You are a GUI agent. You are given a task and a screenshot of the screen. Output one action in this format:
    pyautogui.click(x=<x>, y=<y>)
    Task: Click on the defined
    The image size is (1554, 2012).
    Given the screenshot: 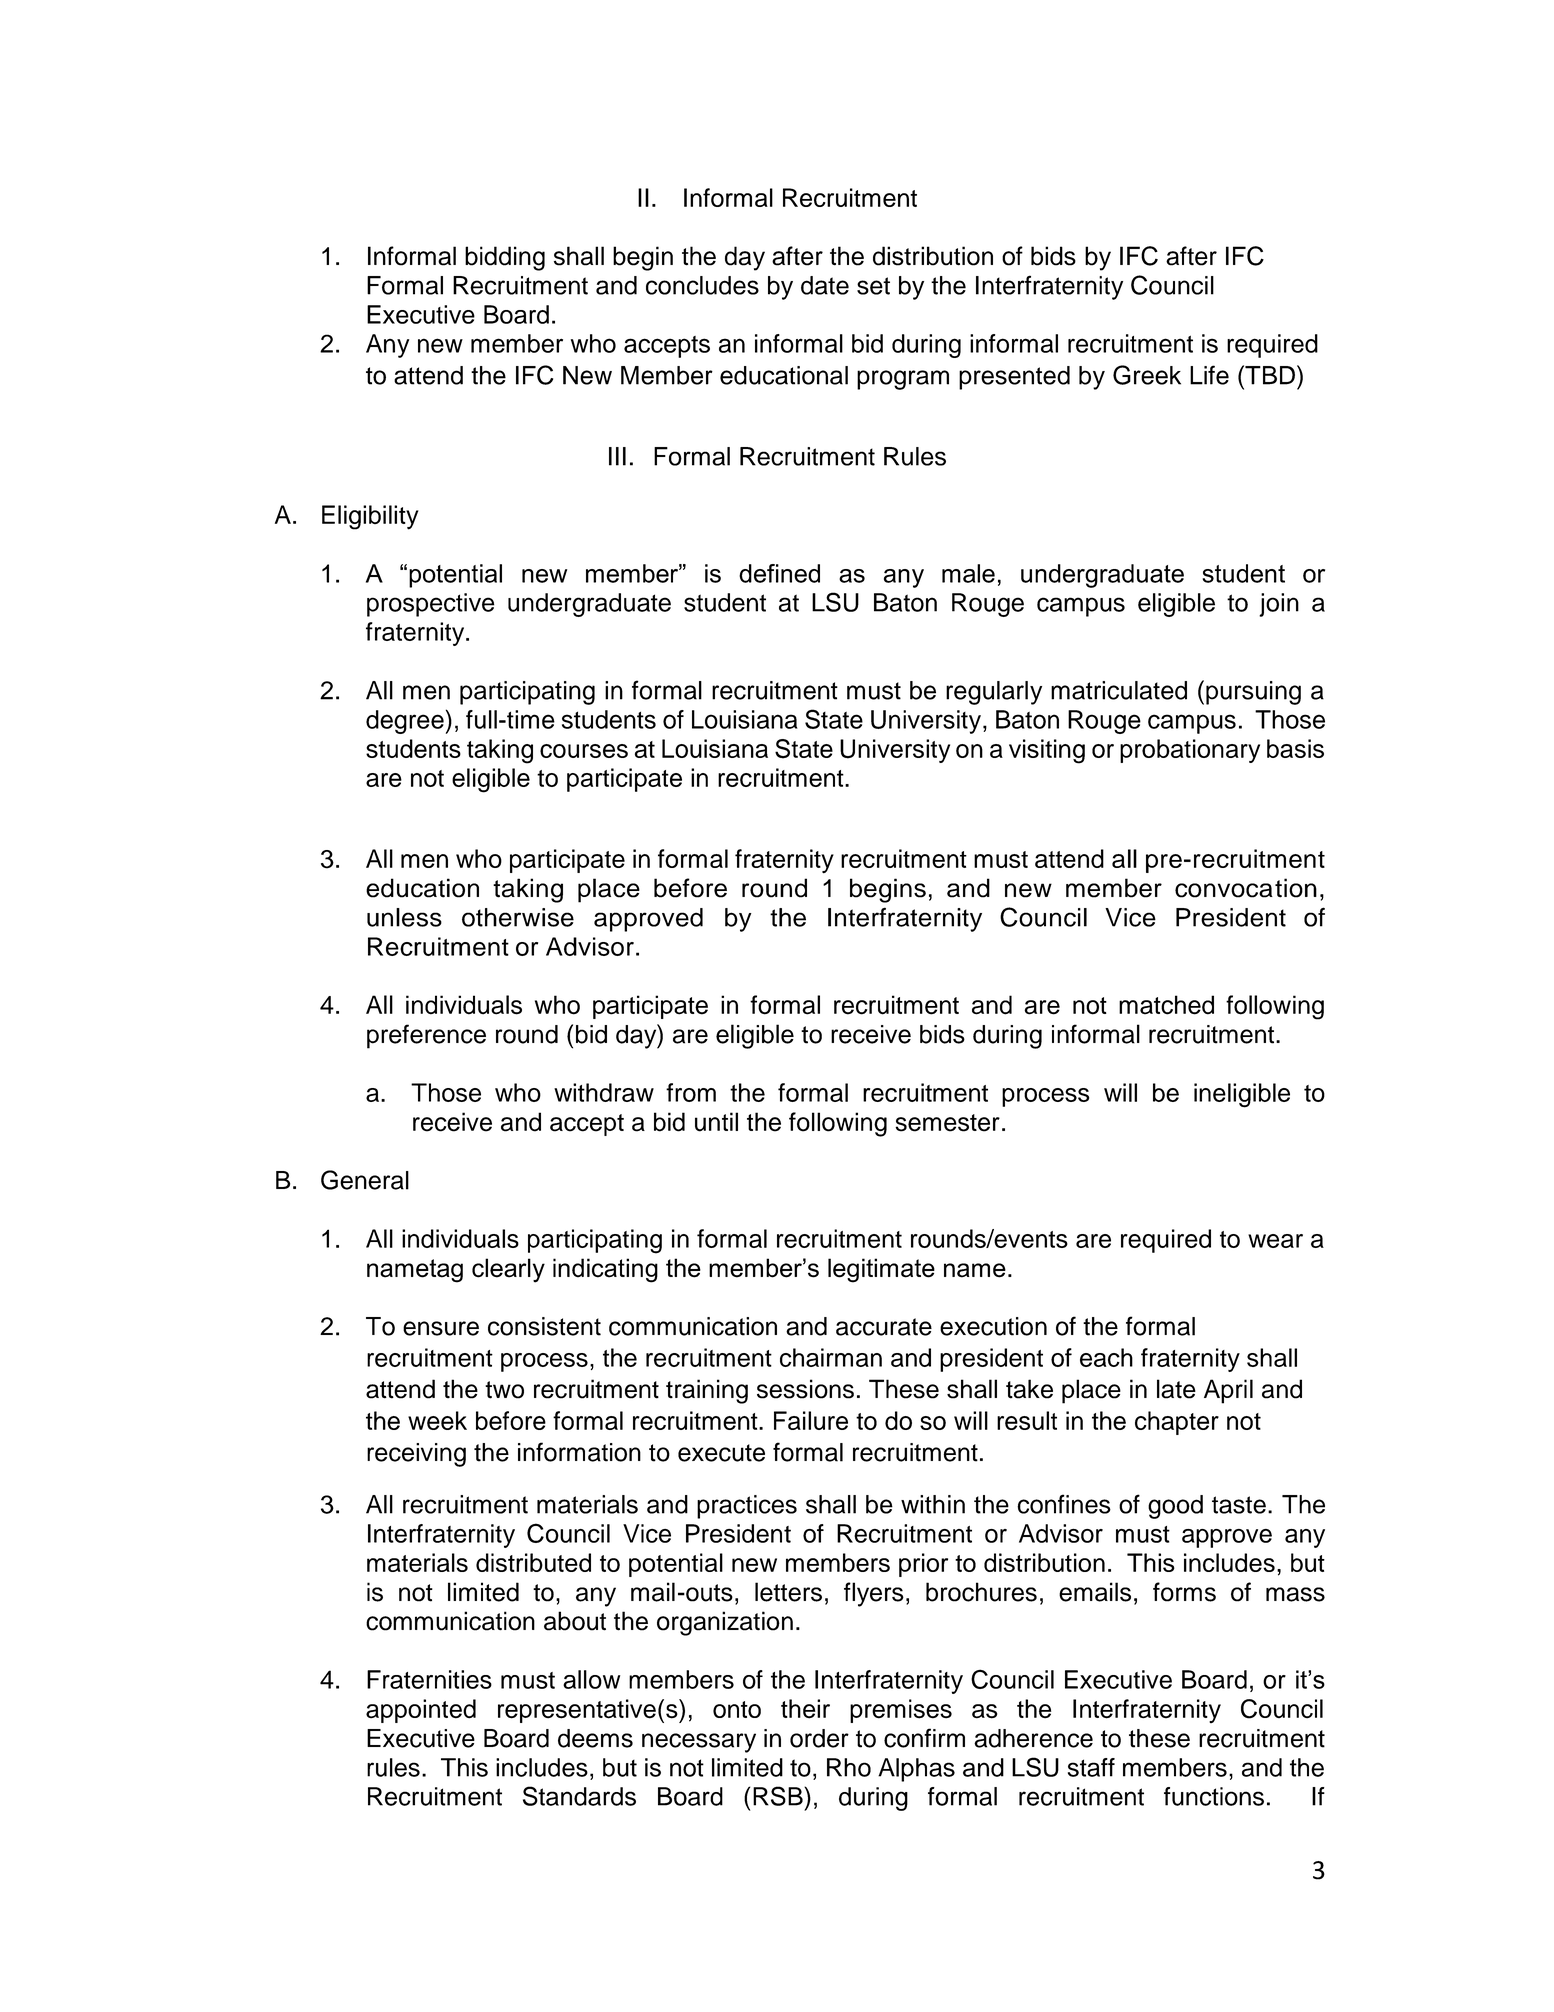 What is the action you would take?
    pyautogui.click(x=779, y=573)
